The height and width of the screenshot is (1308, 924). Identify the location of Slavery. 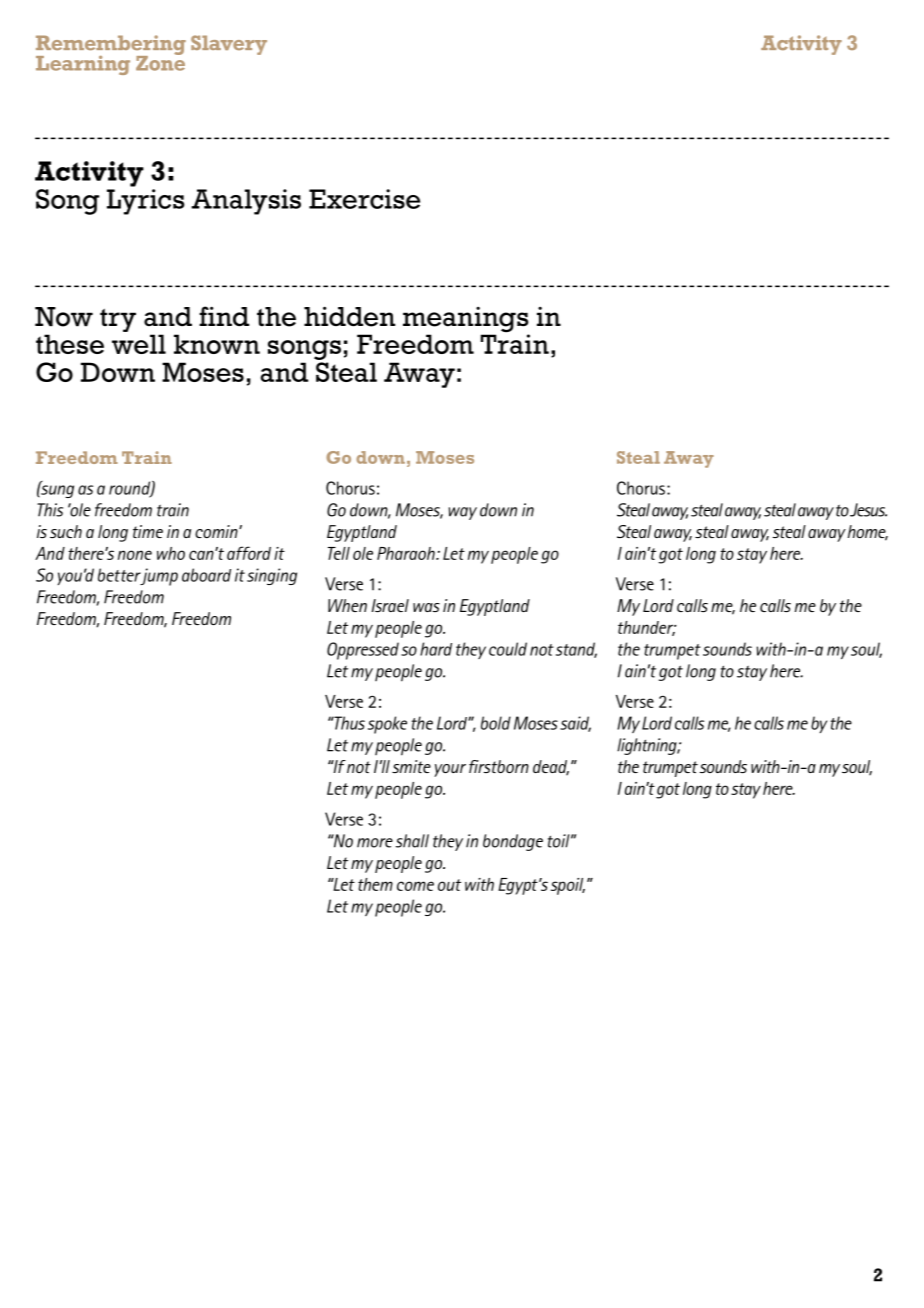
(229, 45).
